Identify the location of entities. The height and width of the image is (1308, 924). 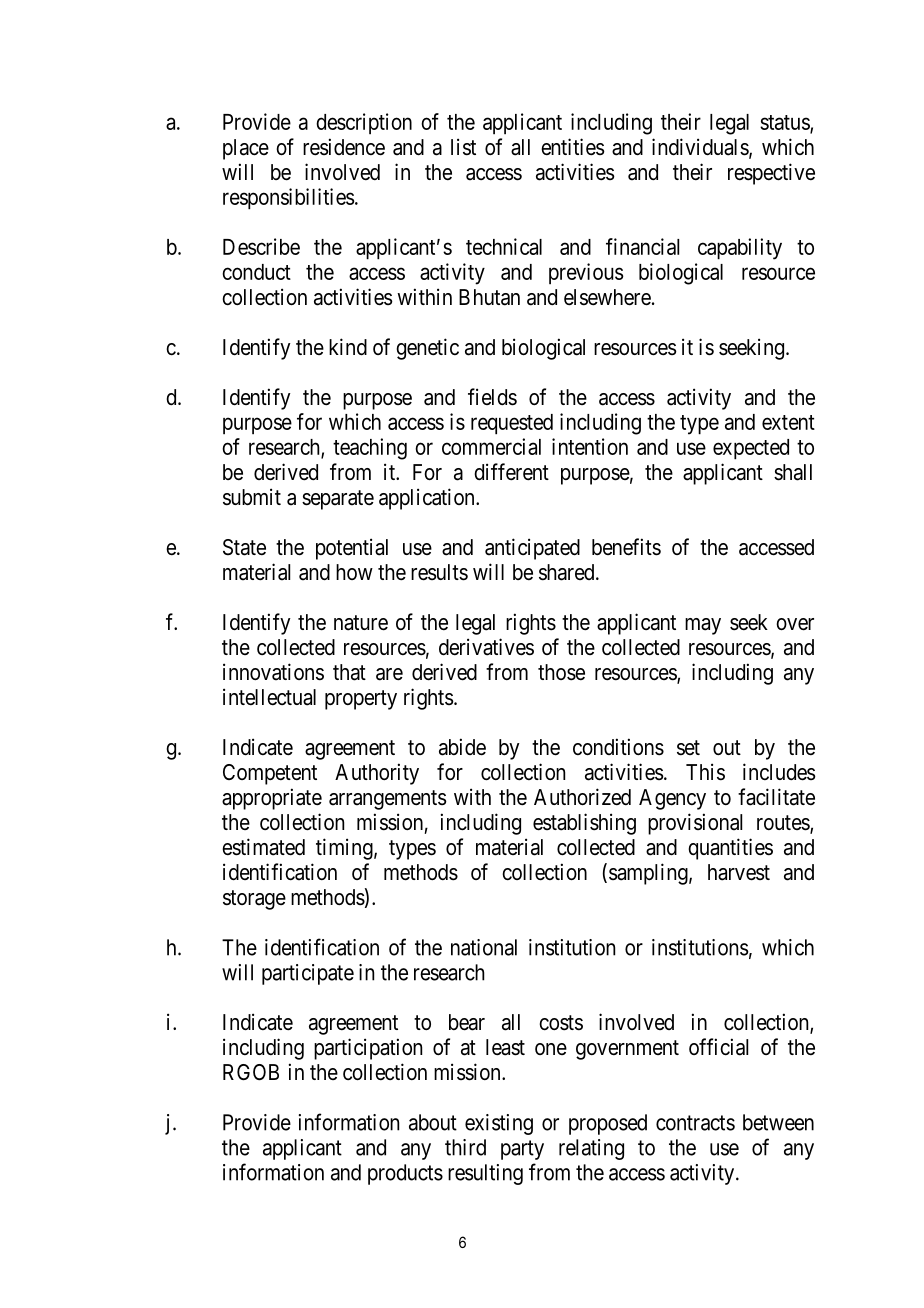
(573, 147).
